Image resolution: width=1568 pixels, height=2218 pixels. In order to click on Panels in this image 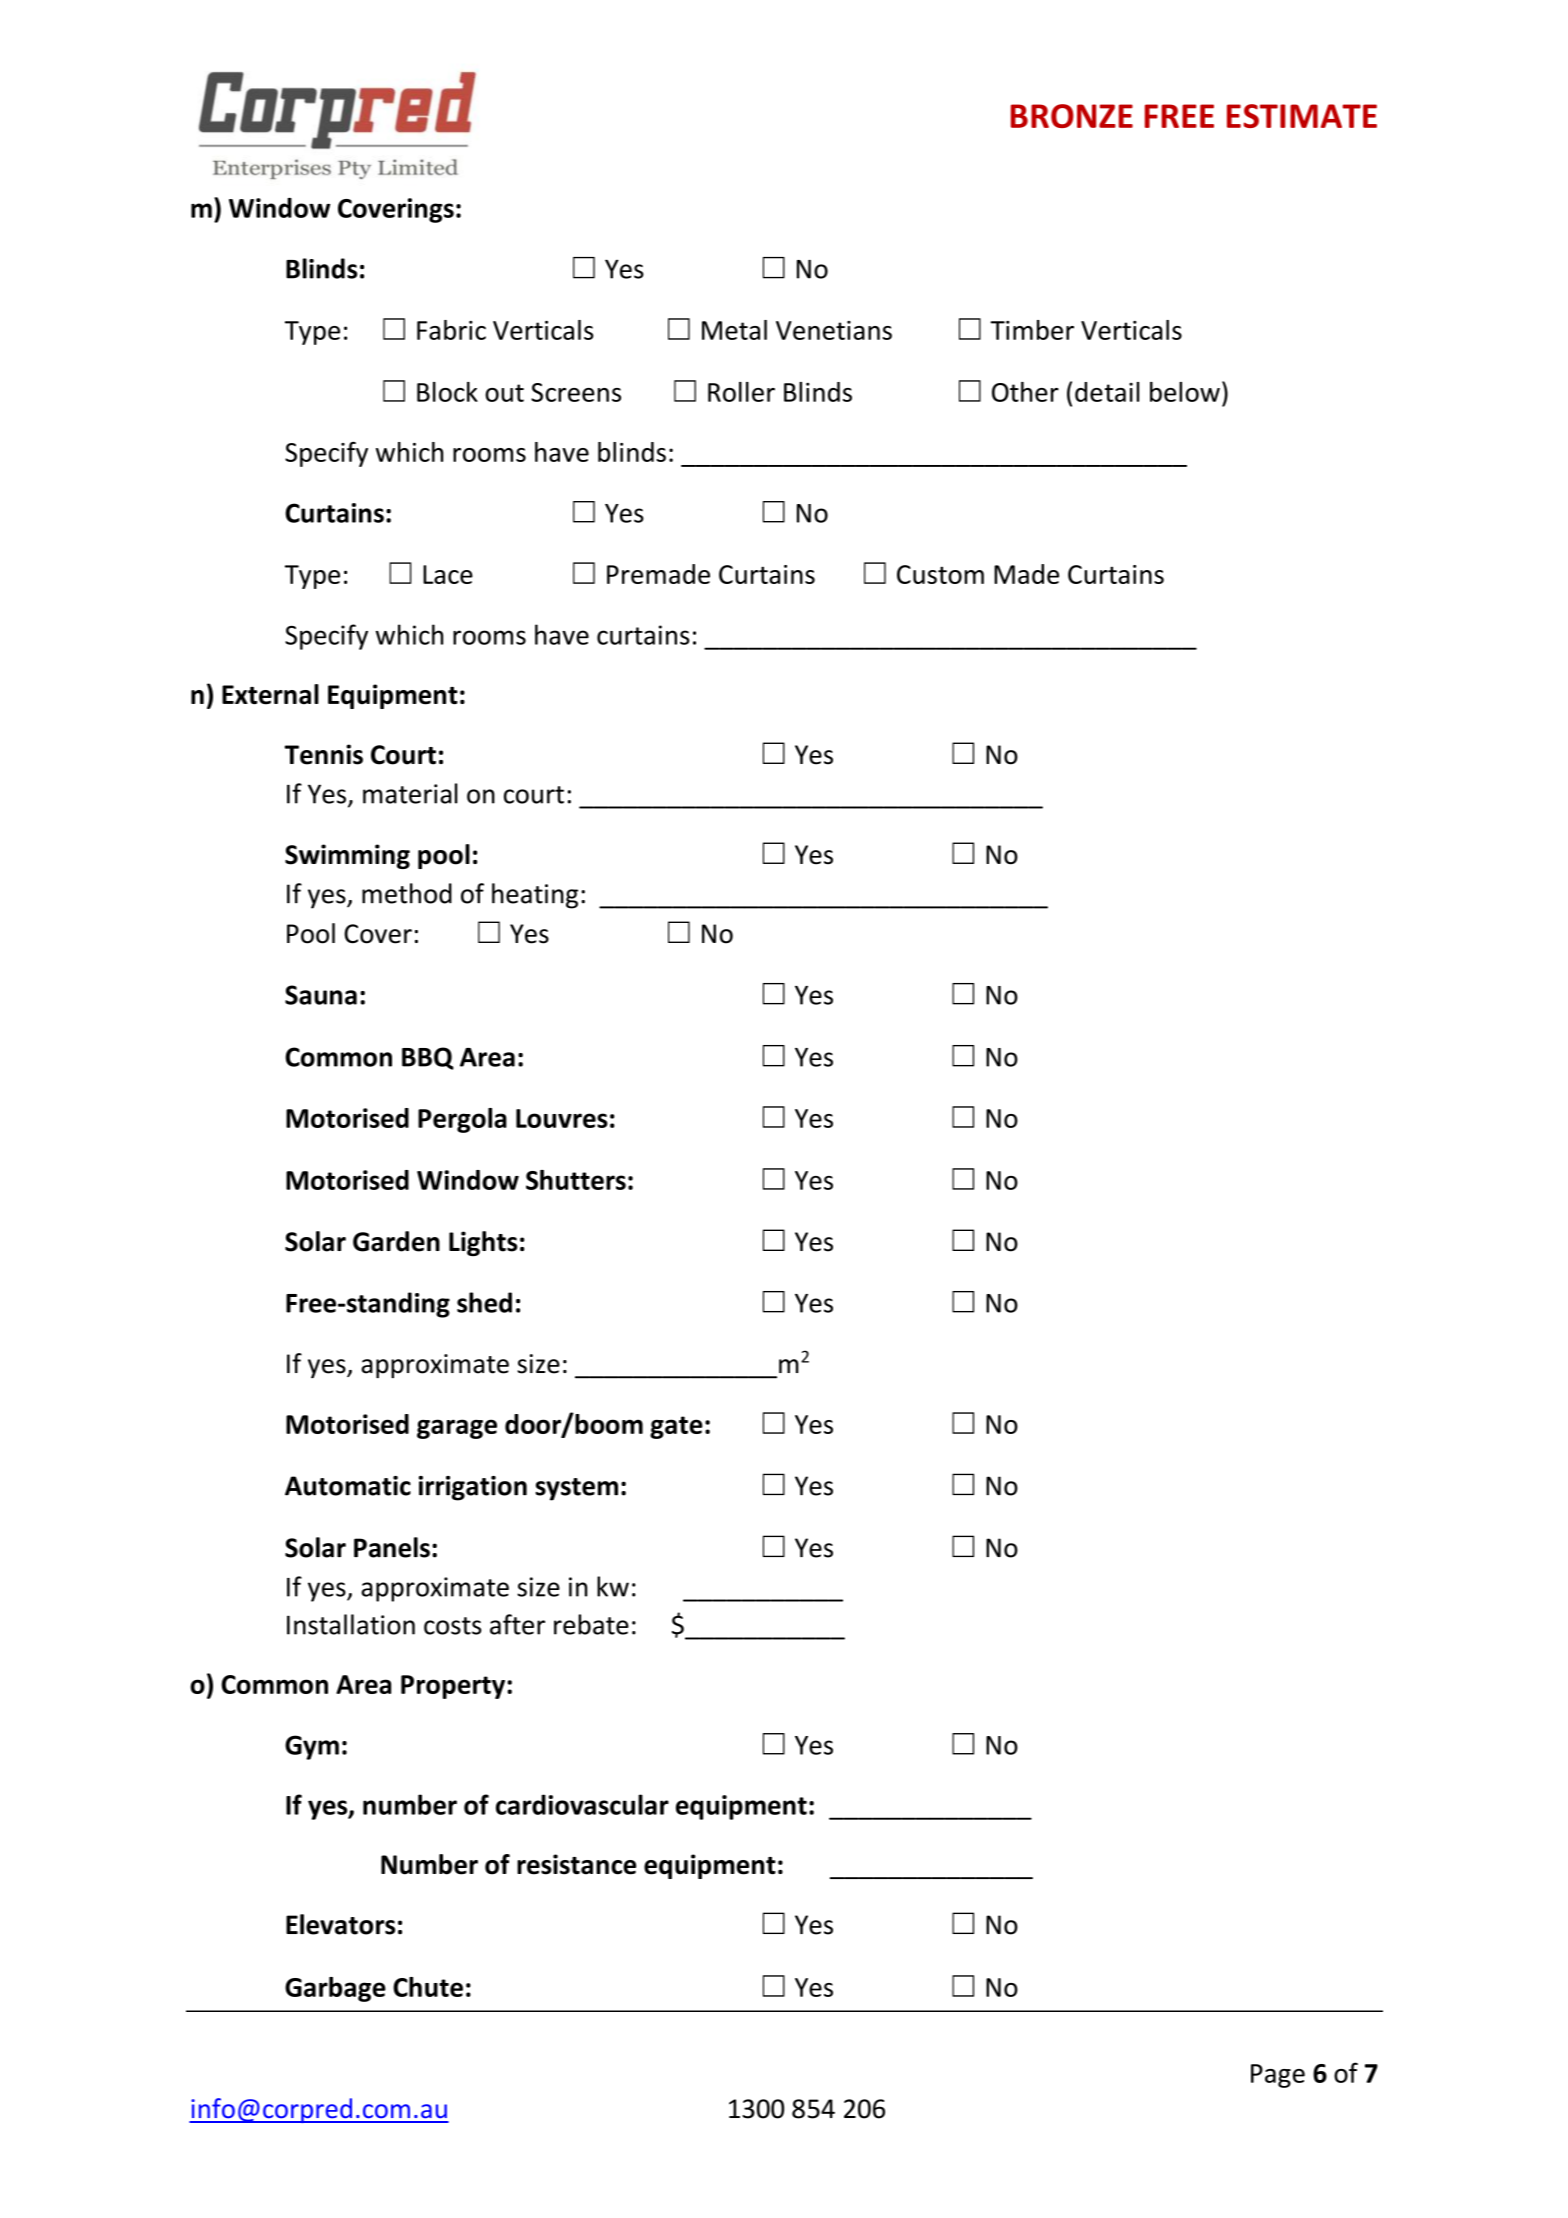, I will do `click(392, 1547)`.
